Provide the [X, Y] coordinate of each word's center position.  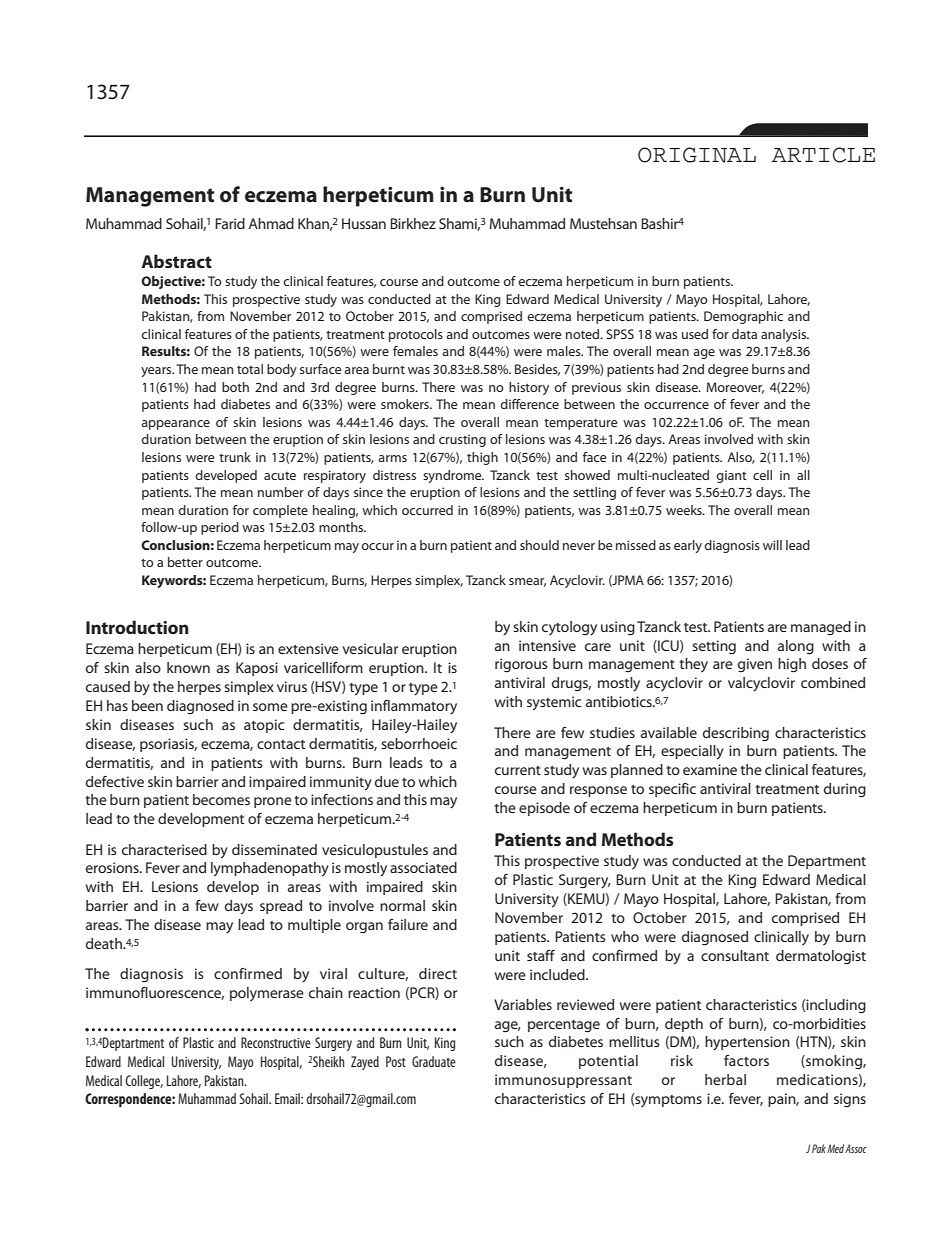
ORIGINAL [697, 155]
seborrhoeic [419, 743]
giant [731, 476]
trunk [235, 457]
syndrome [453, 476]
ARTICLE [823, 155]
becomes [221, 799]
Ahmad [271, 223]
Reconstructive [276, 1042]
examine [710, 769]
